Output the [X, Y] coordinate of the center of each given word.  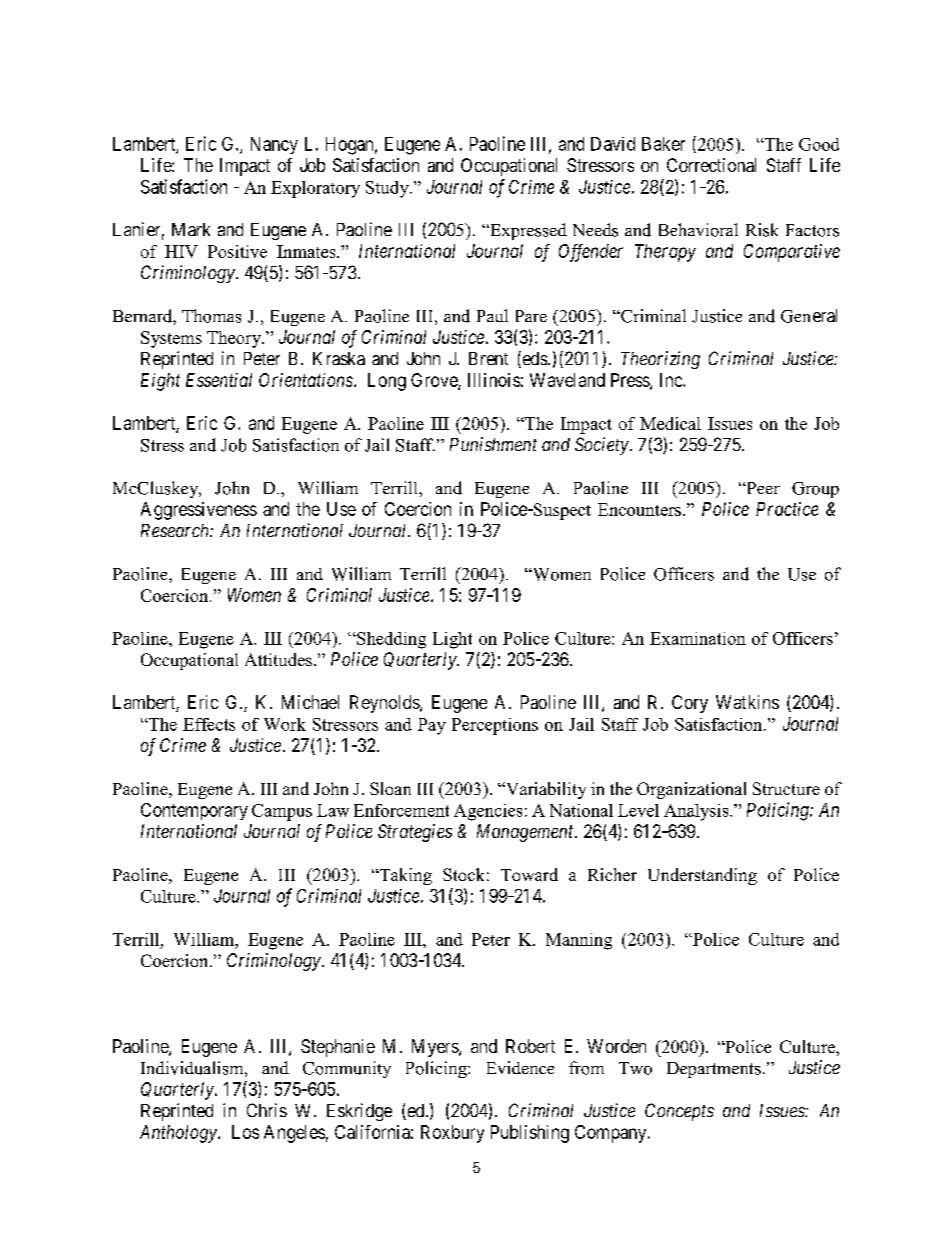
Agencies [488, 812]
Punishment [493, 444]
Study [388, 189]
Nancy [274, 145]
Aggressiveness [199, 511]
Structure [786, 788]
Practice [787, 509]
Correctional [711, 165]
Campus [282, 812]
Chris [267, 1110]
